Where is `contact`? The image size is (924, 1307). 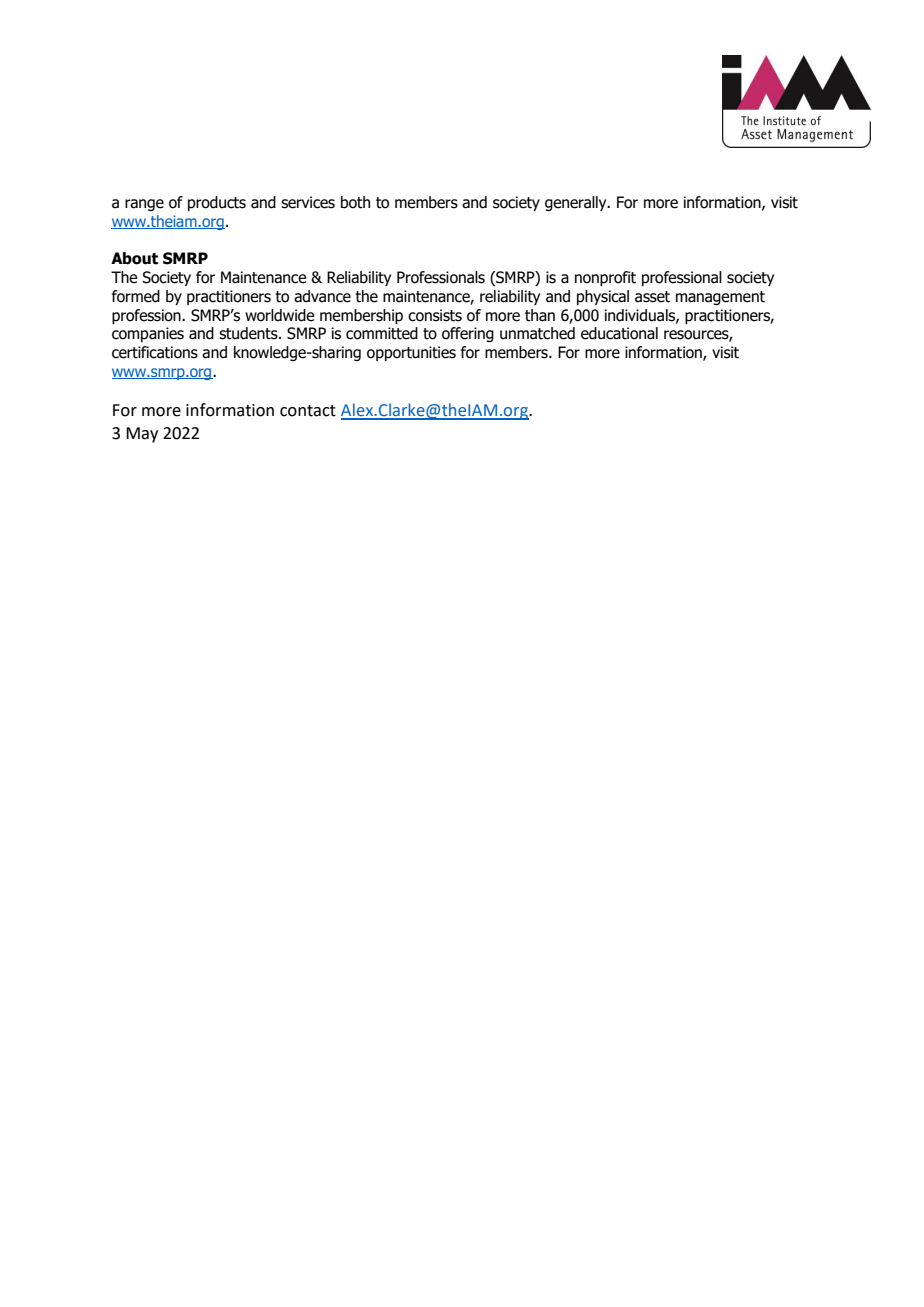 contact is located at coordinates (308, 411).
